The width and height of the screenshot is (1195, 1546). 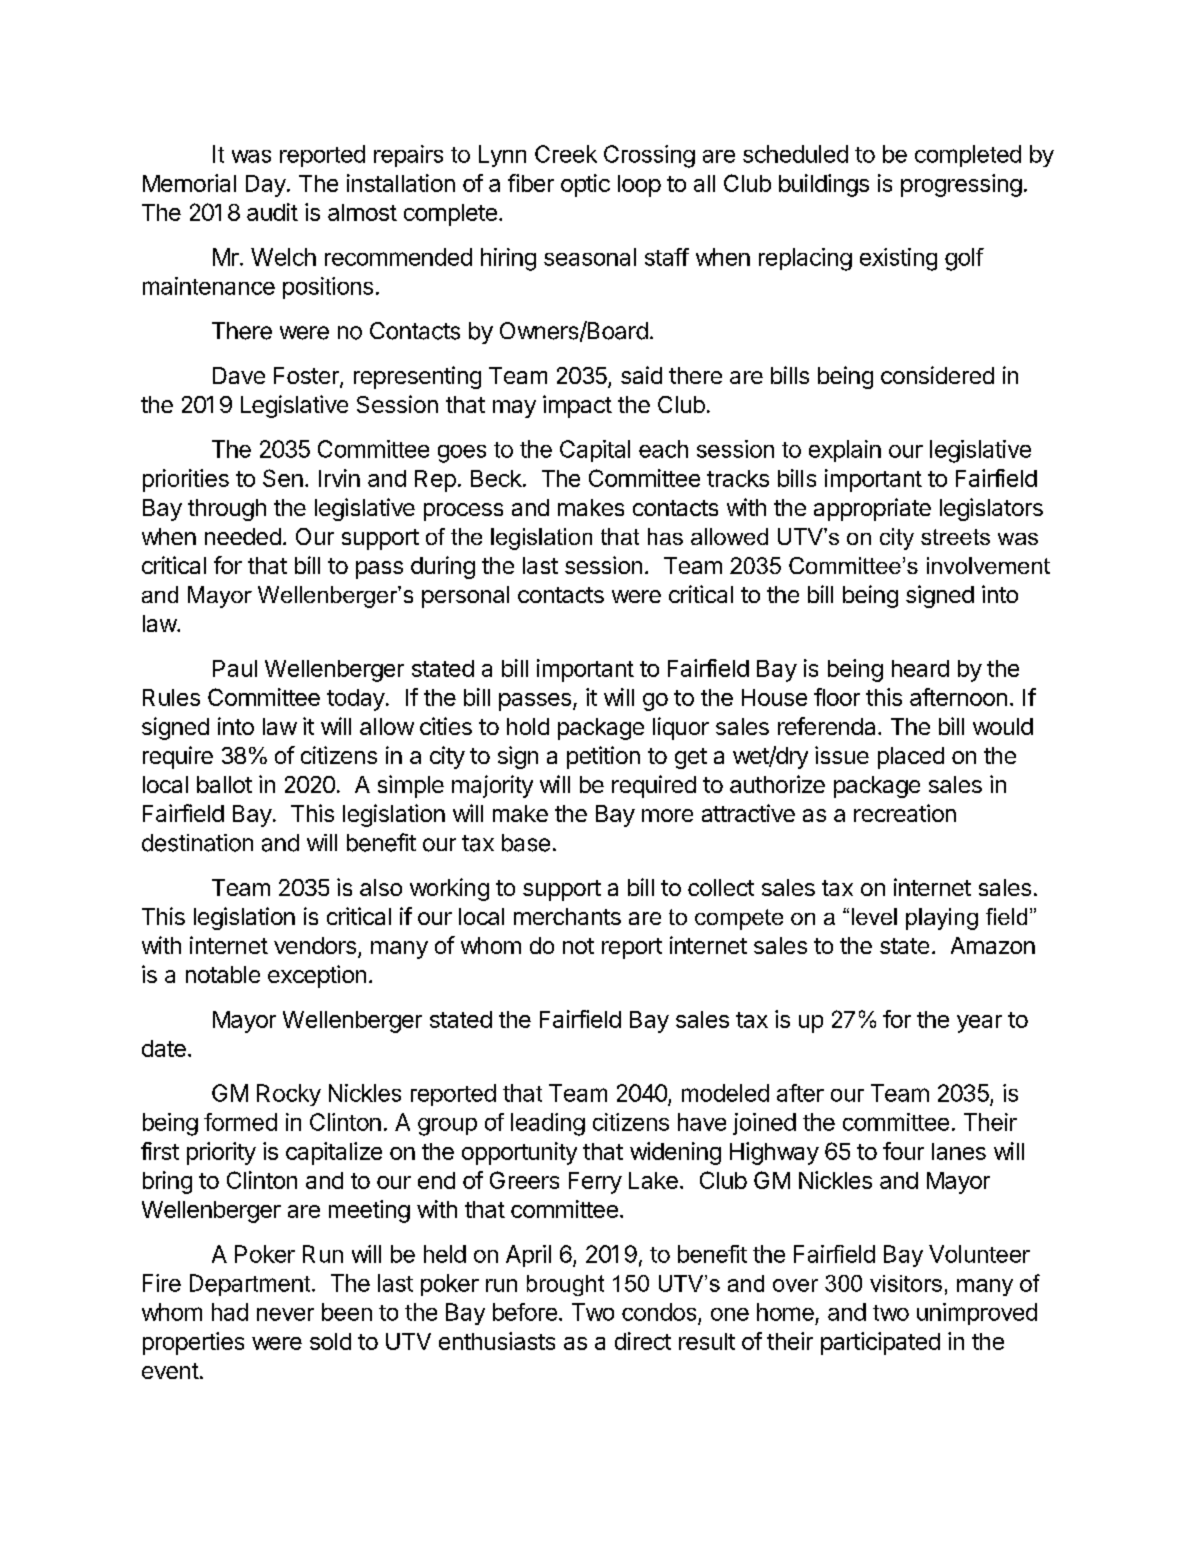 I want to click on never, so click(x=285, y=1314).
